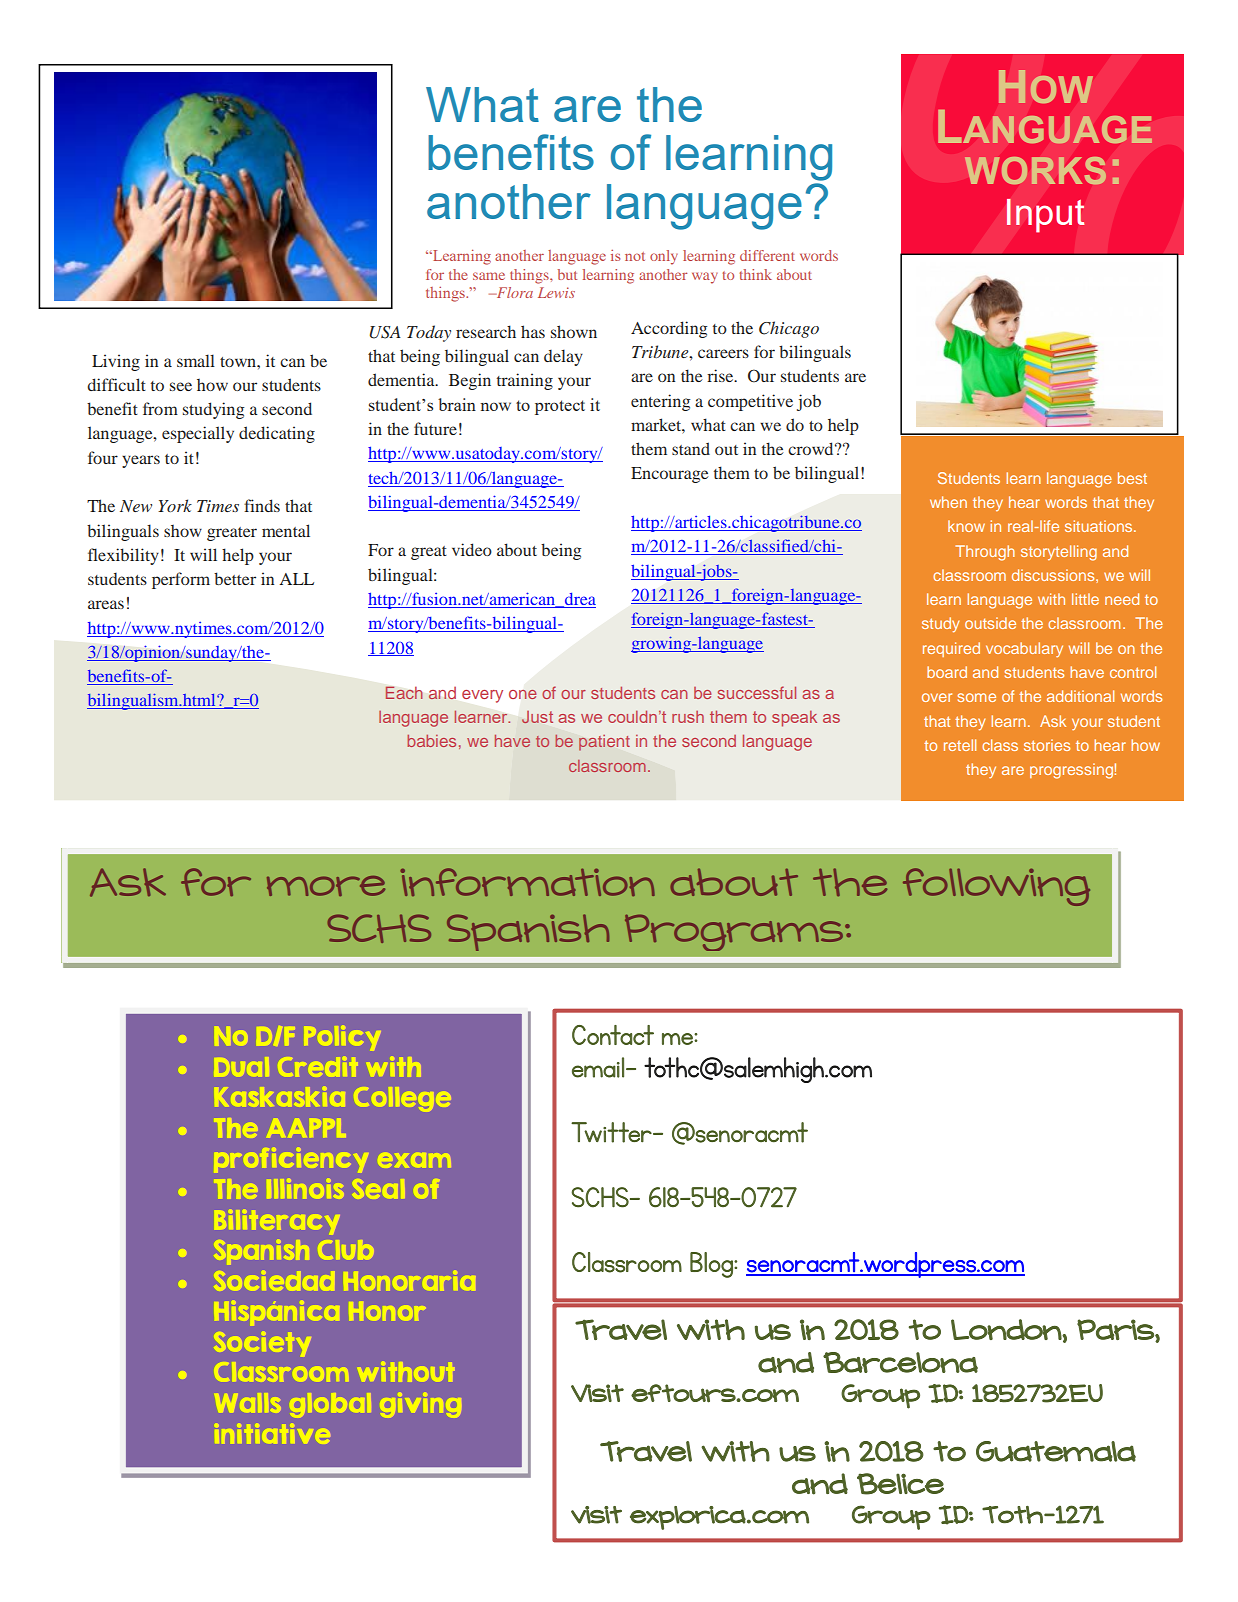 The height and width of the screenshot is (1602, 1238). What do you see at coordinates (196, 360) in the screenshot?
I see `small` at bounding box center [196, 360].
